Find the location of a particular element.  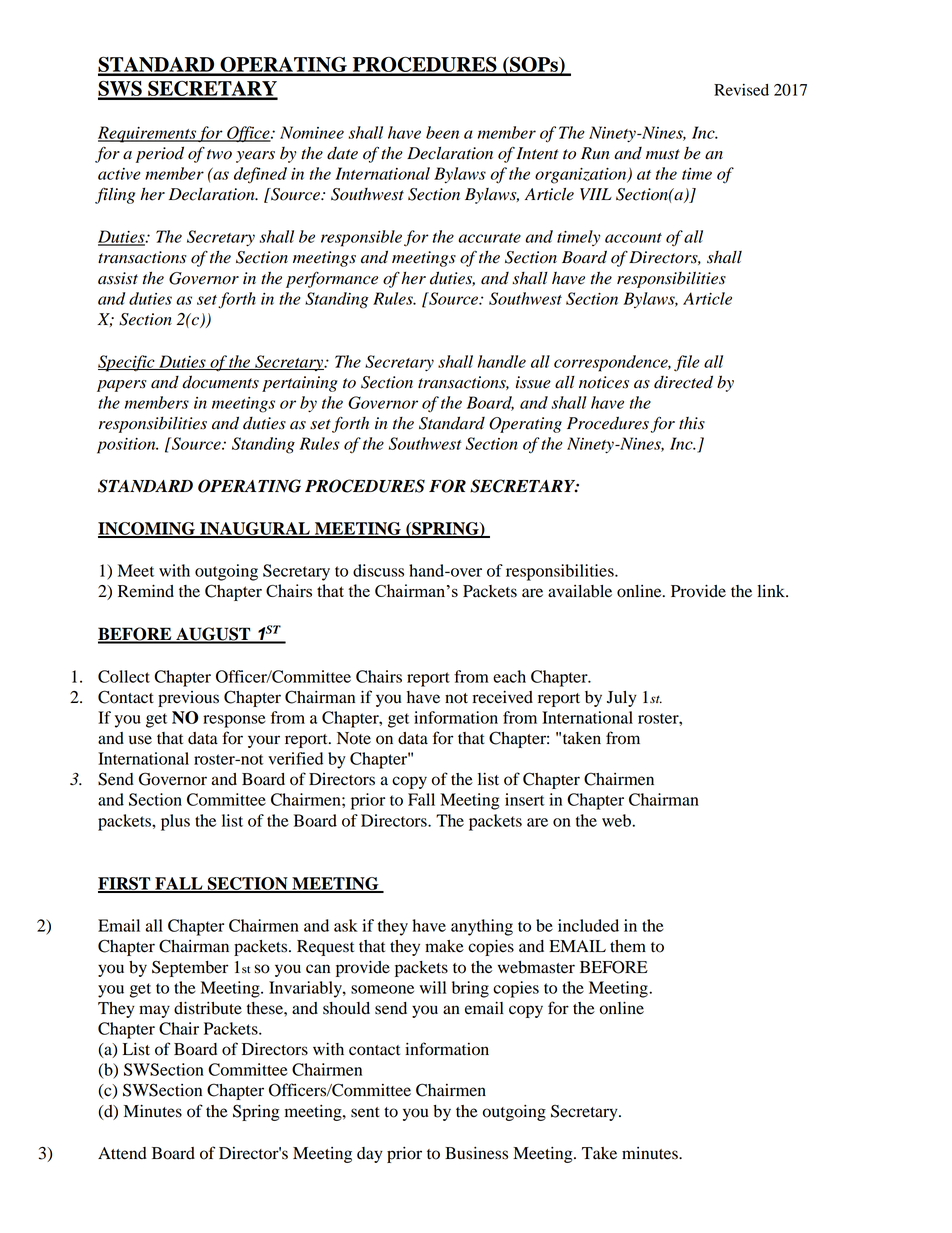

issue is located at coordinates (533, 382).
